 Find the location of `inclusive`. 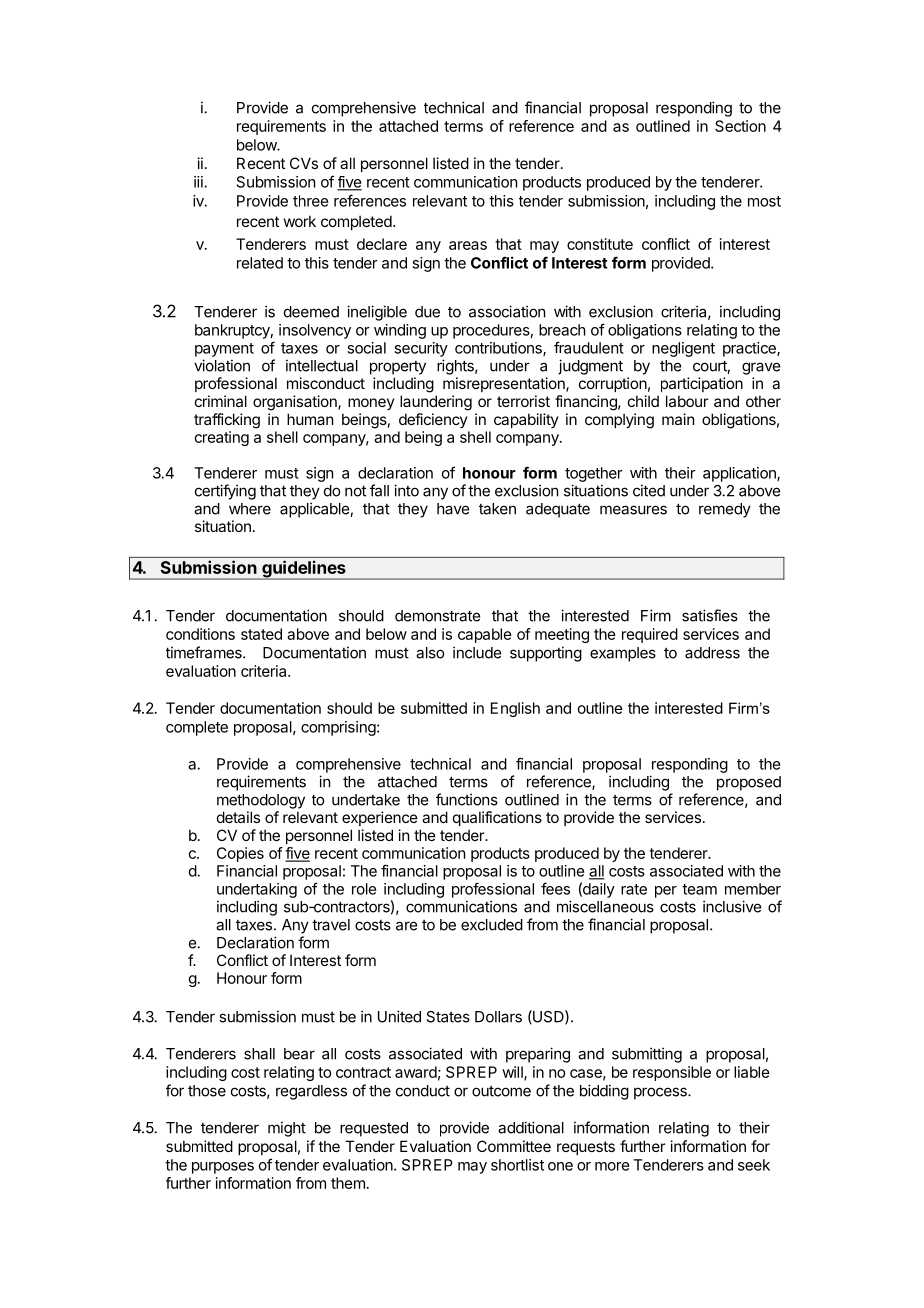

inclusive is located at coordinates (732, 906).
